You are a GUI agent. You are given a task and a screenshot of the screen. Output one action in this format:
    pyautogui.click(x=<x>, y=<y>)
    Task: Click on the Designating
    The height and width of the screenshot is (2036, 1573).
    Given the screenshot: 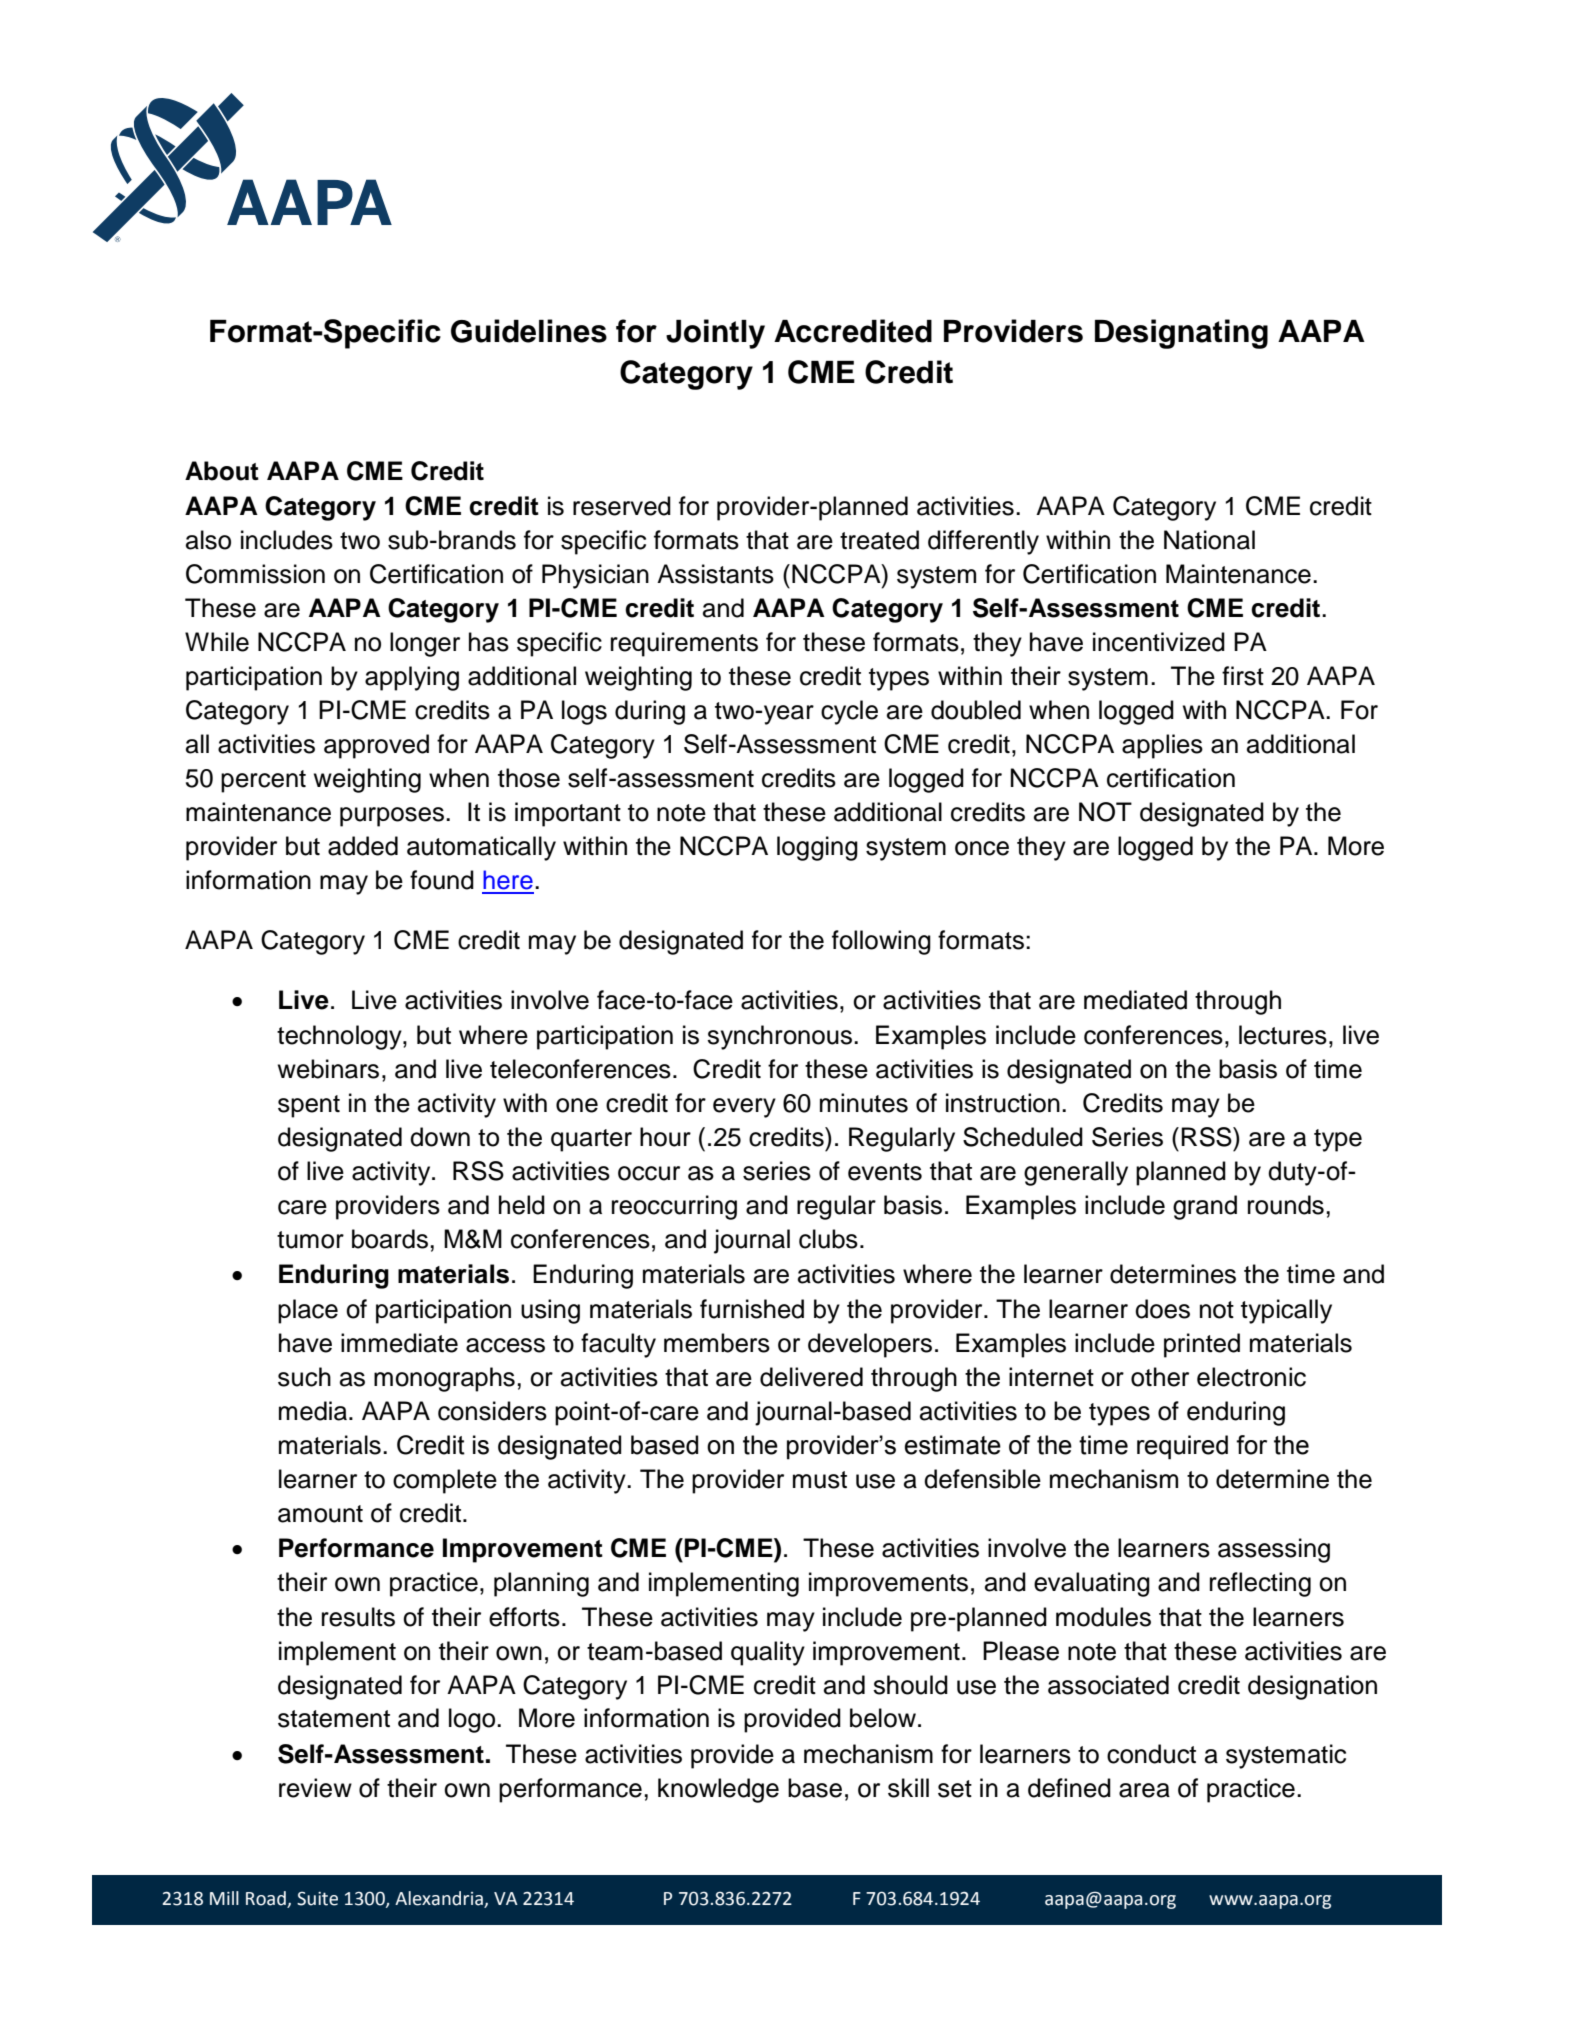 What is the action you would take?
    pyautogui.click(x=1181, y=334)
